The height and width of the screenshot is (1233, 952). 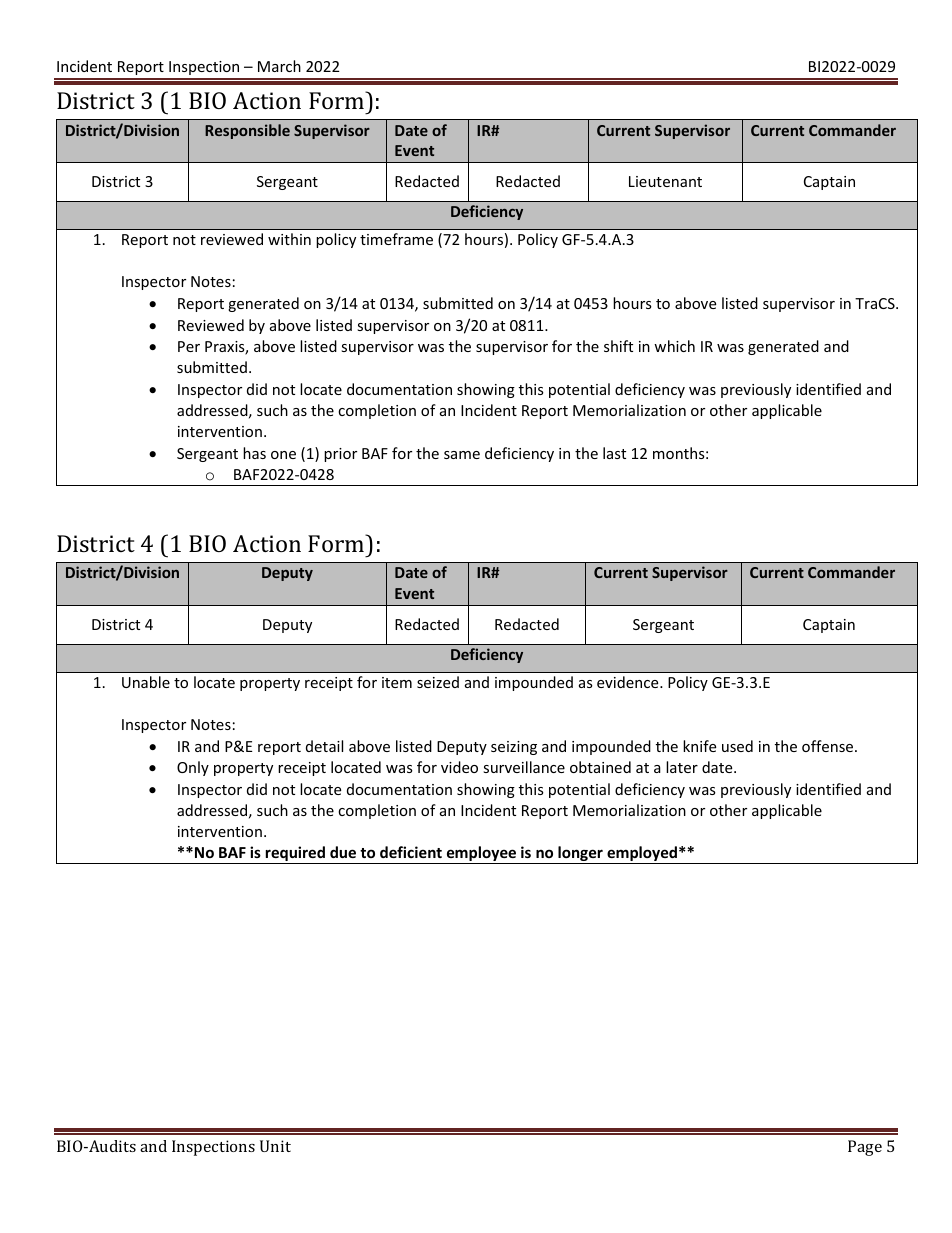 I want to click on March, so click(x=279, y=66).
